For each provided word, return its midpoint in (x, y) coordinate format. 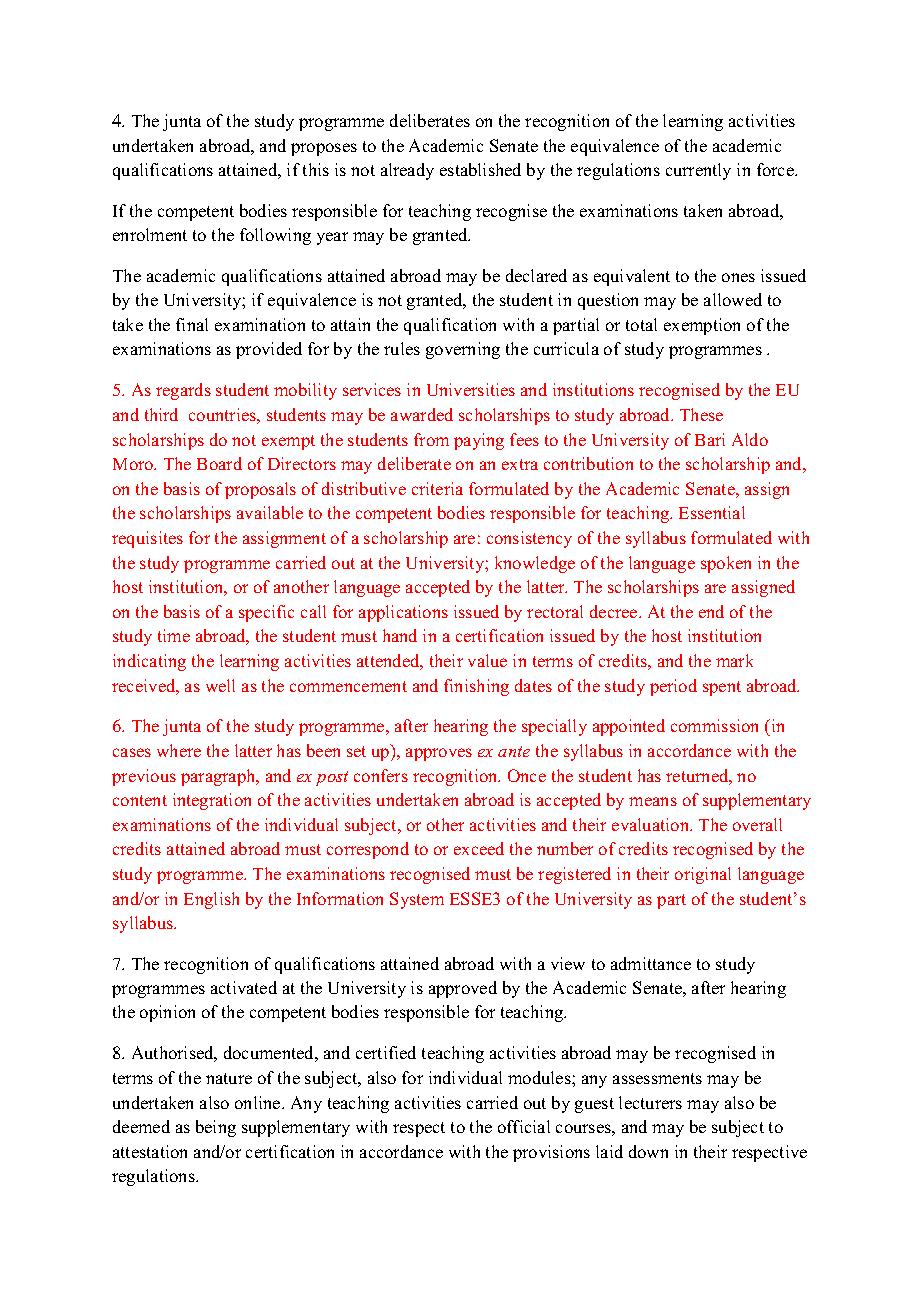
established (480, 169)
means (653, 801)
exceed (479, 848)
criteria (437, 488)
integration (212, 801)
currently (698, 171)
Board (219, 463)
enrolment (150, 234)
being (216, 1128)
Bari (710, 439)
